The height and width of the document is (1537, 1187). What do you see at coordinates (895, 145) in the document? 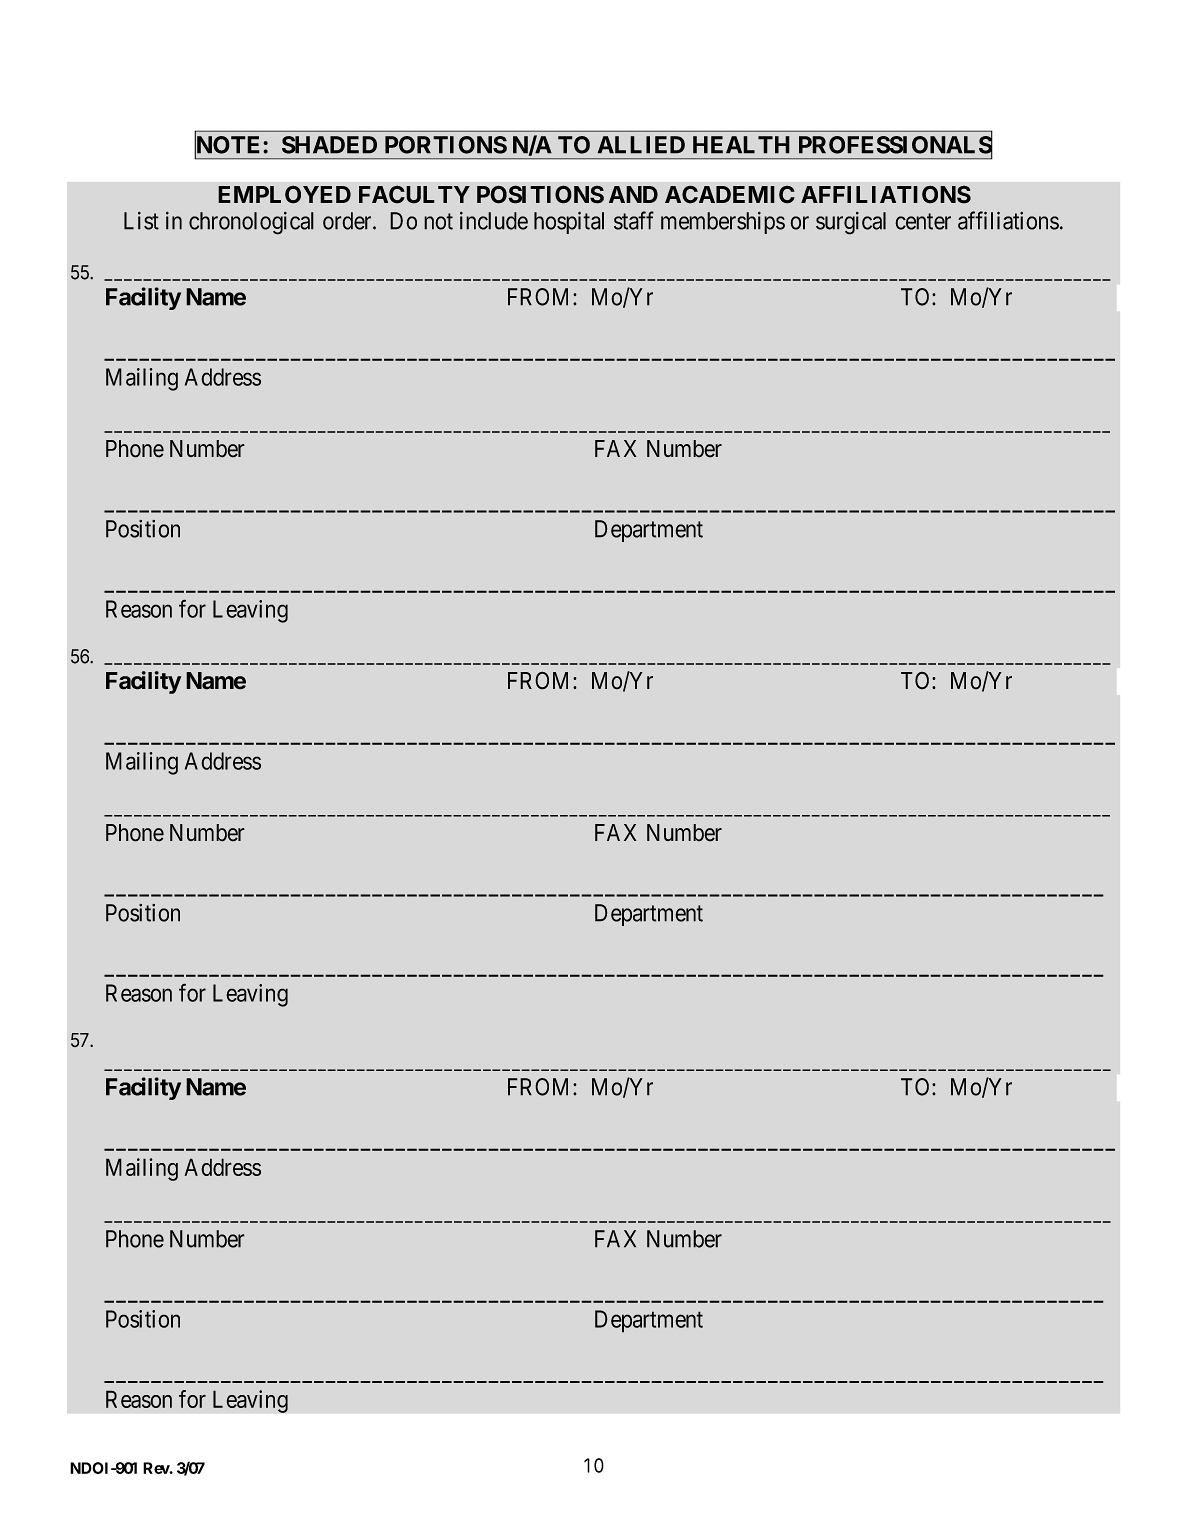
I see `PROFESSIONALS` at bounding box center [895, 145].
